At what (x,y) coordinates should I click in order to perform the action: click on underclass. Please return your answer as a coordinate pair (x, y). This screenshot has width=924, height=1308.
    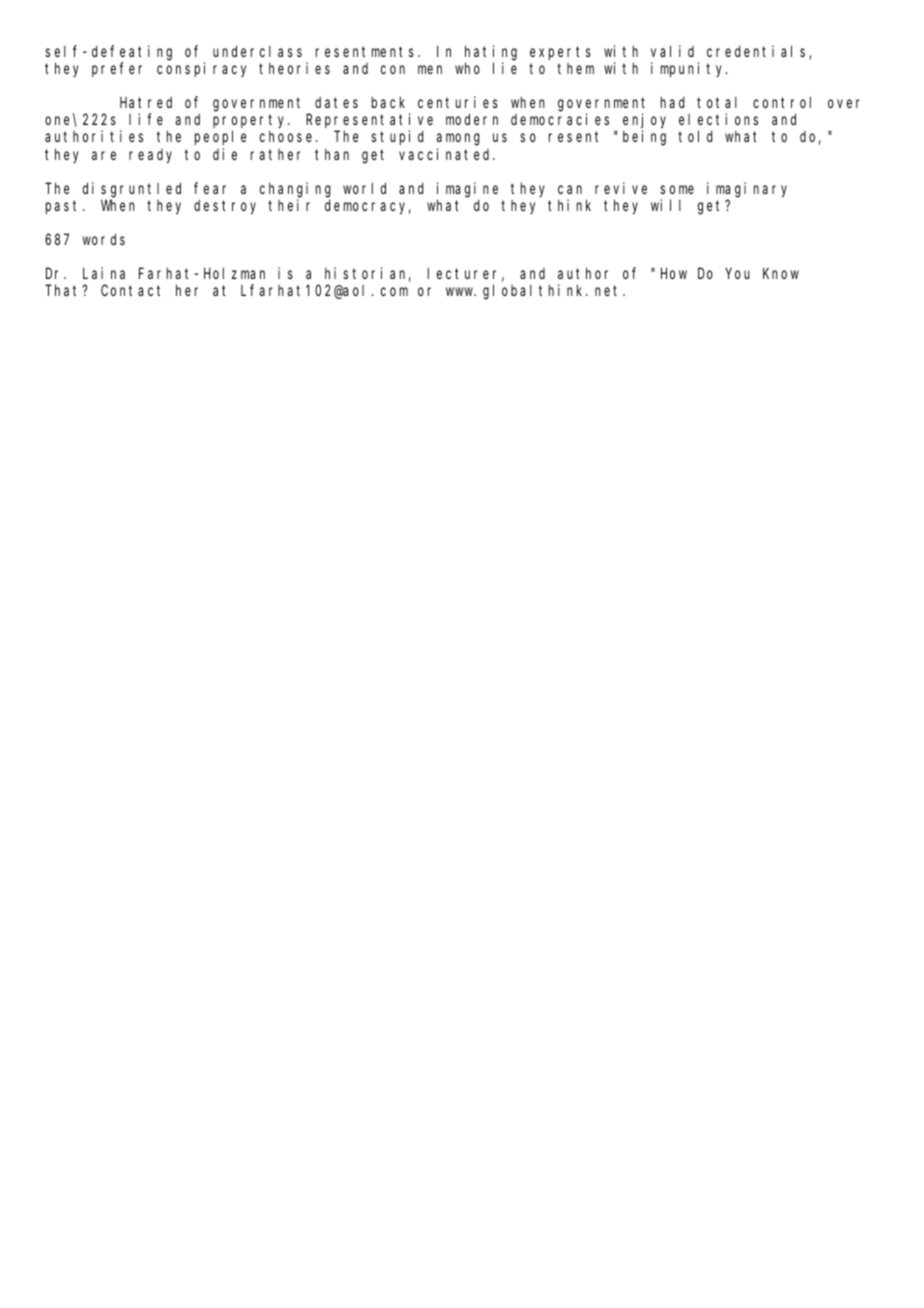
    Looking at the image, I should click on (257, 51).
